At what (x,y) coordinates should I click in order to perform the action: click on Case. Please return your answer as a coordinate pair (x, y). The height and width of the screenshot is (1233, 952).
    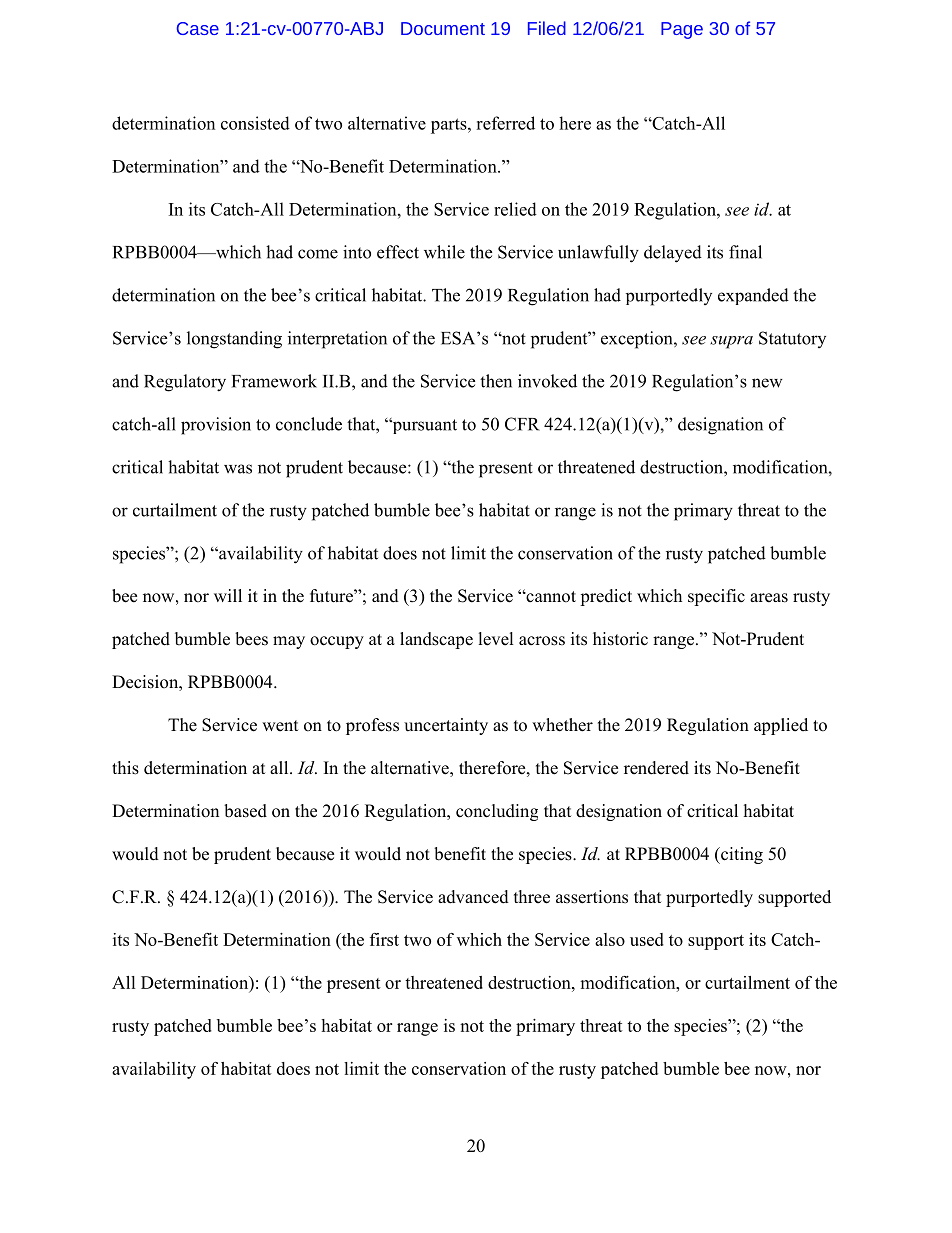
    Looking at the image, I should click on (198, 28).
